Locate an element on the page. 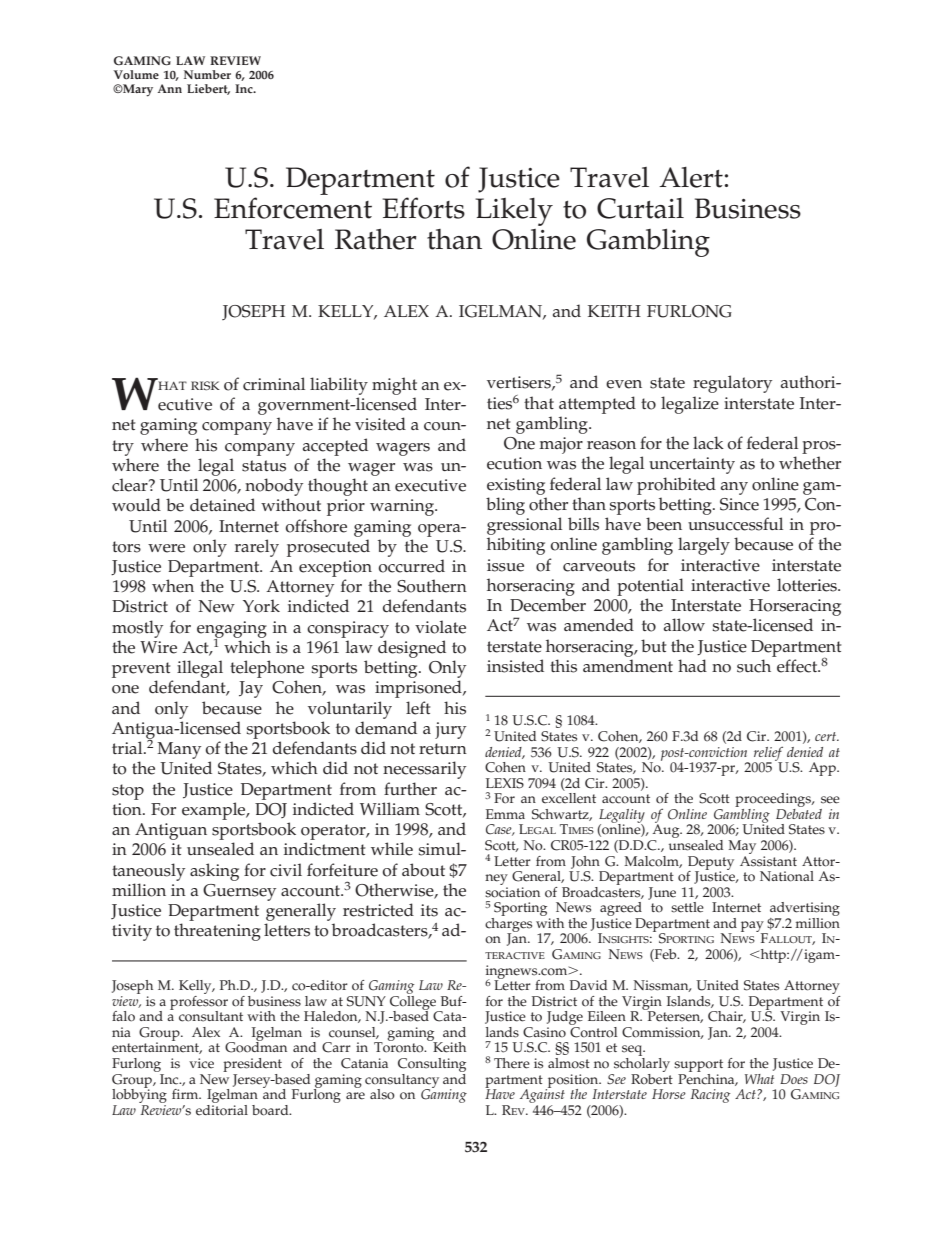 The height and width of the image is (1233, 952). existing is located at coordinates (516, 486).
